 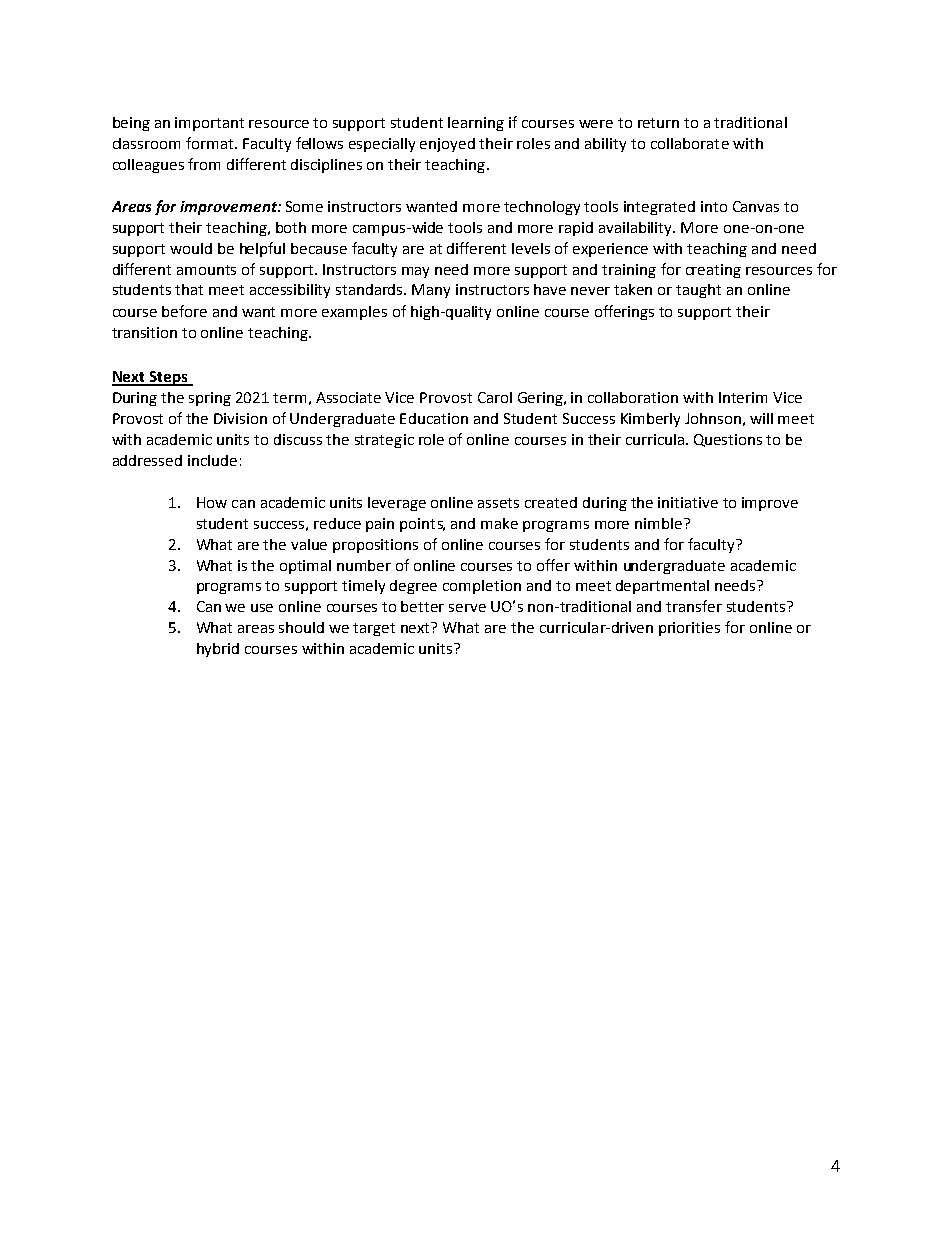 I want to click on creating, so click(x=713, y=271).
